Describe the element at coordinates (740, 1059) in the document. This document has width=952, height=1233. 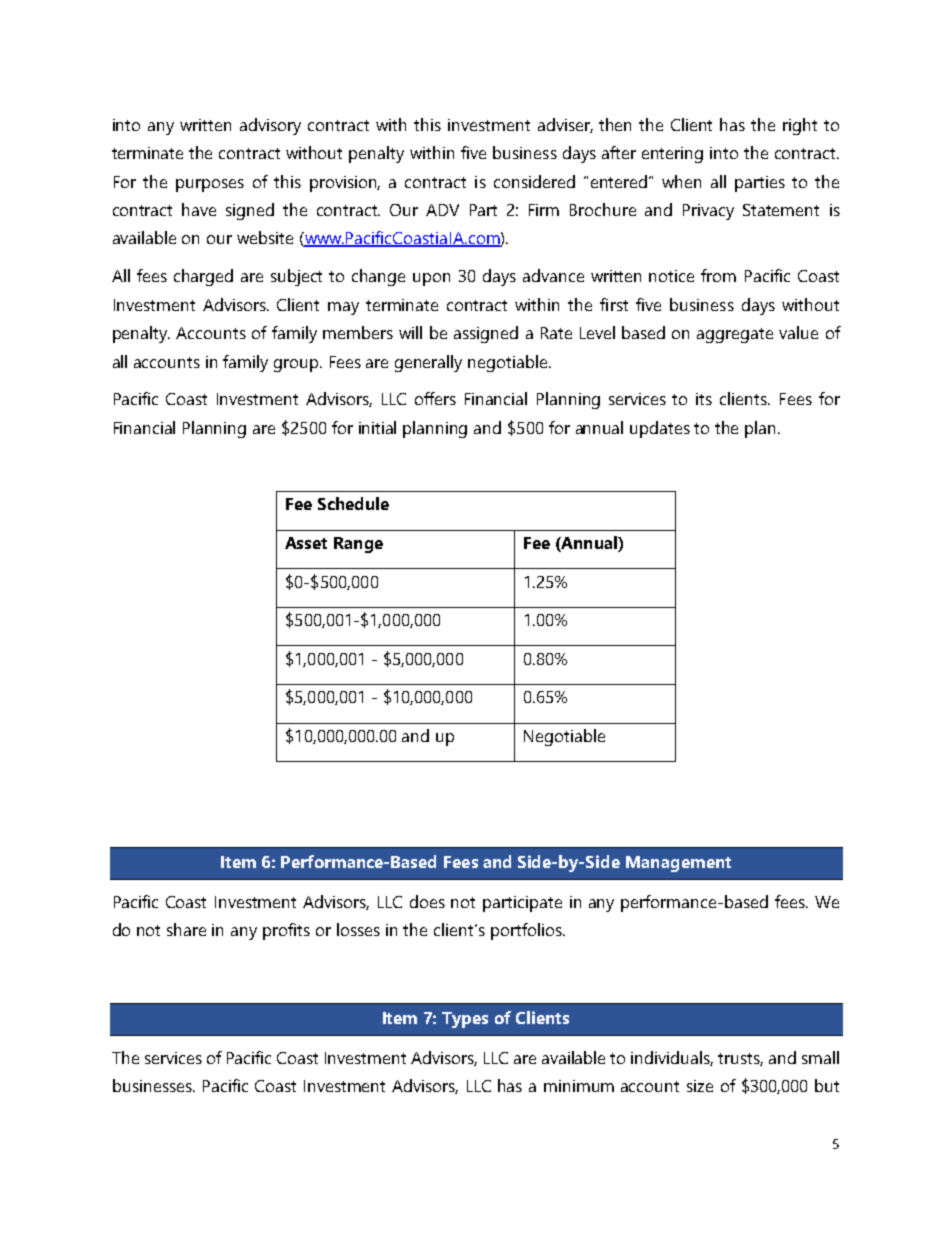
I see `trusts` at that location.
